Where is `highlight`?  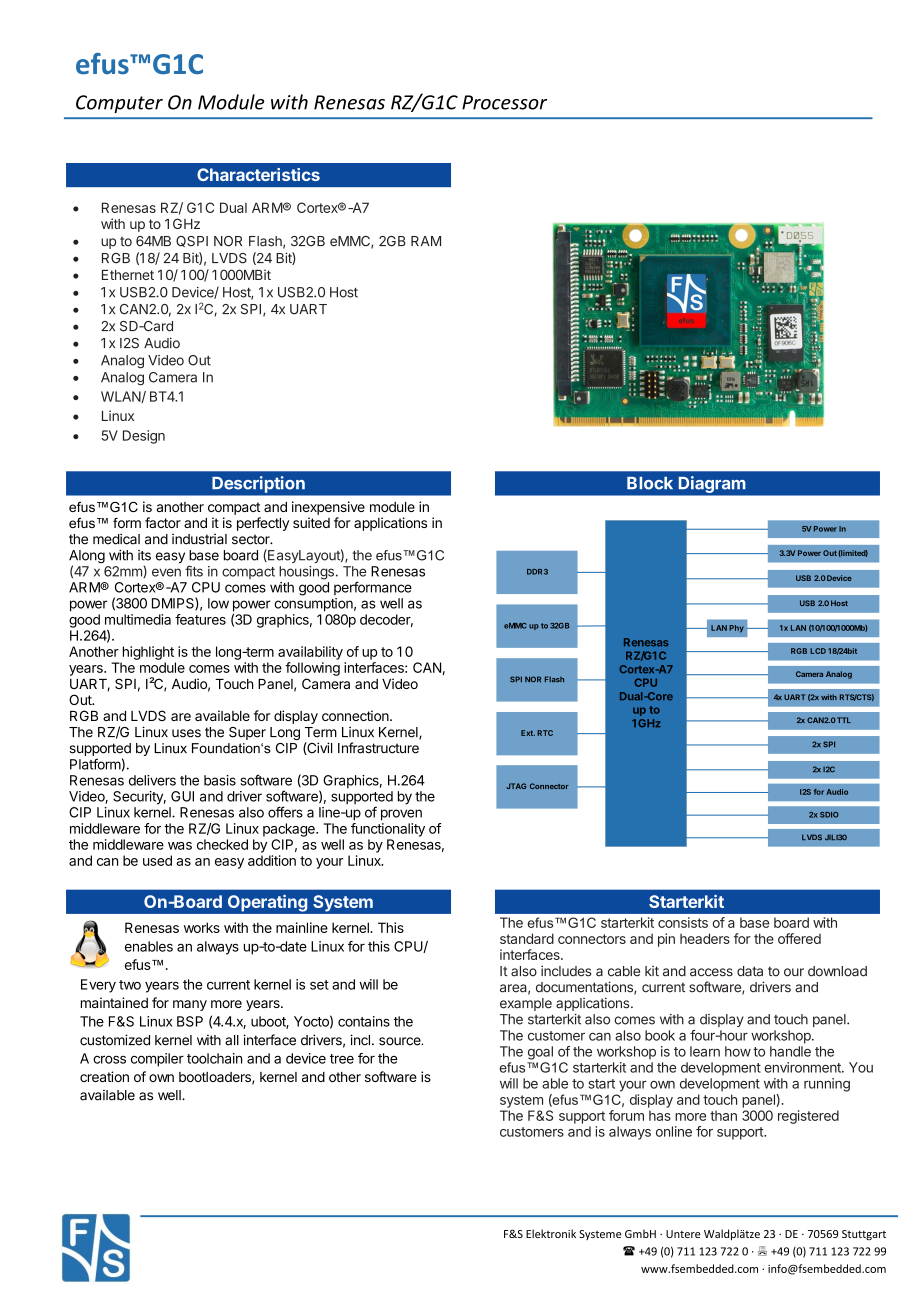
highlight is located at coordinates (148, 653).
